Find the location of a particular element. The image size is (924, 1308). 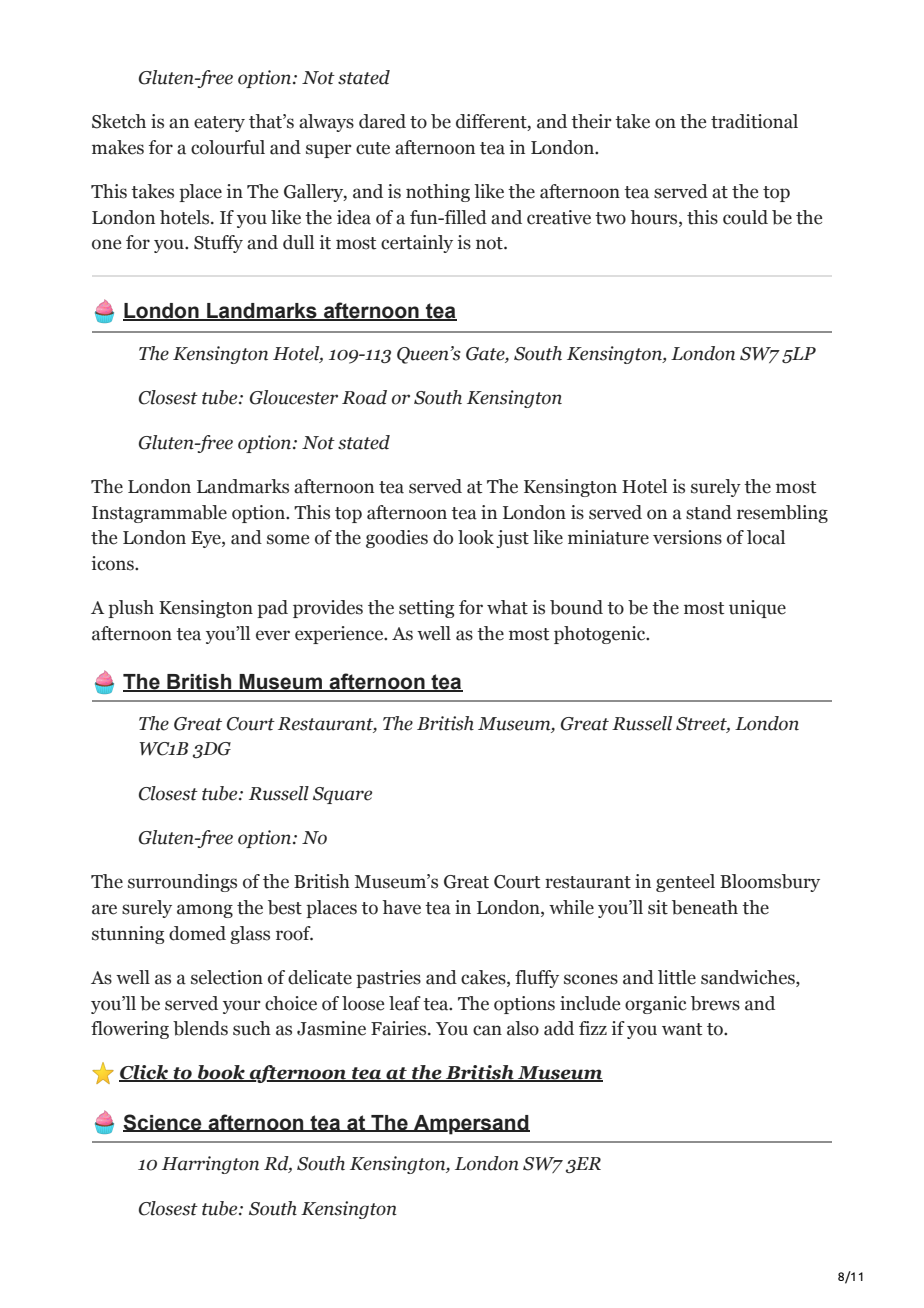

Science is located at coordinates (163, 1123).
